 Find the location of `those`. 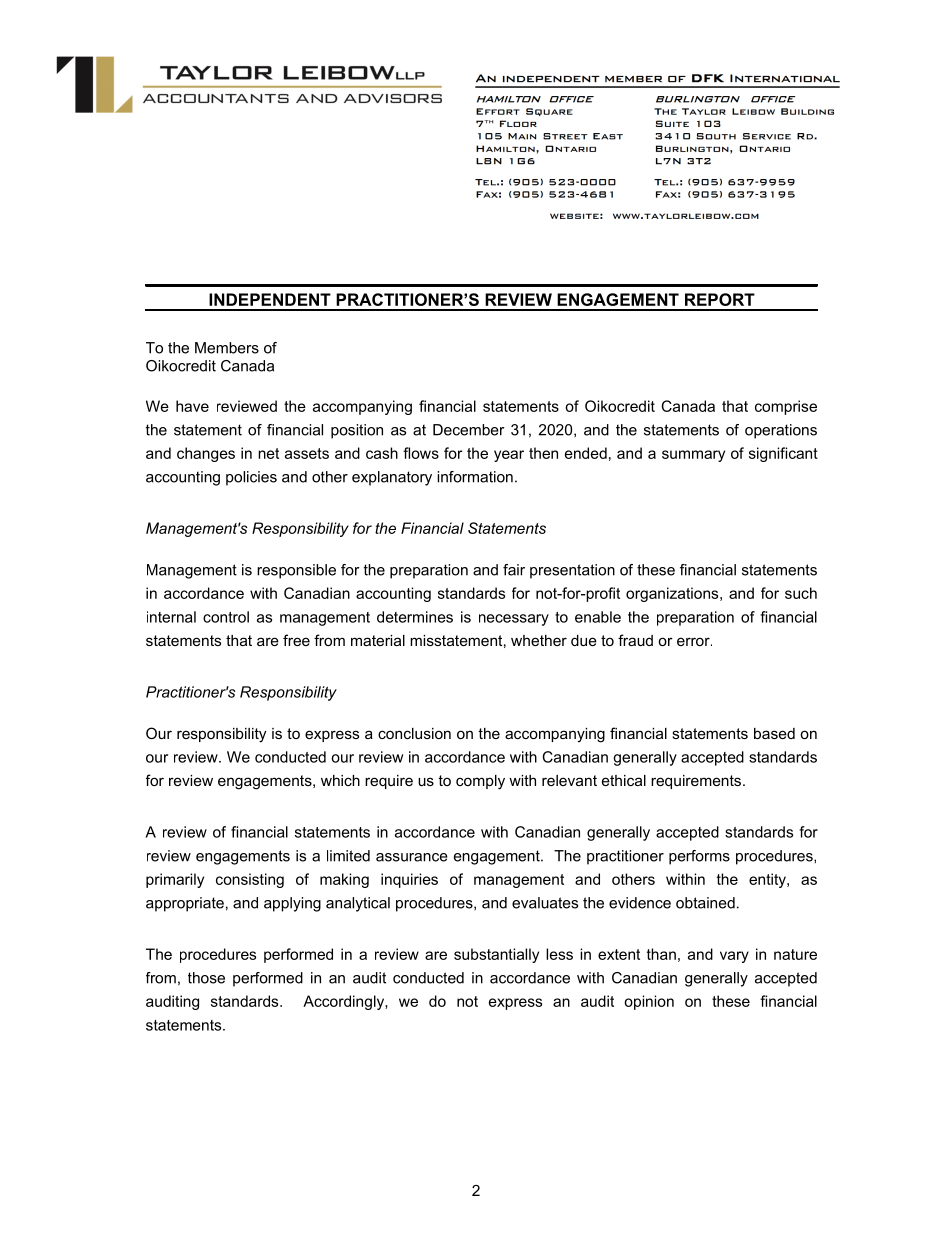

those is located at coordinates (206, 978).
